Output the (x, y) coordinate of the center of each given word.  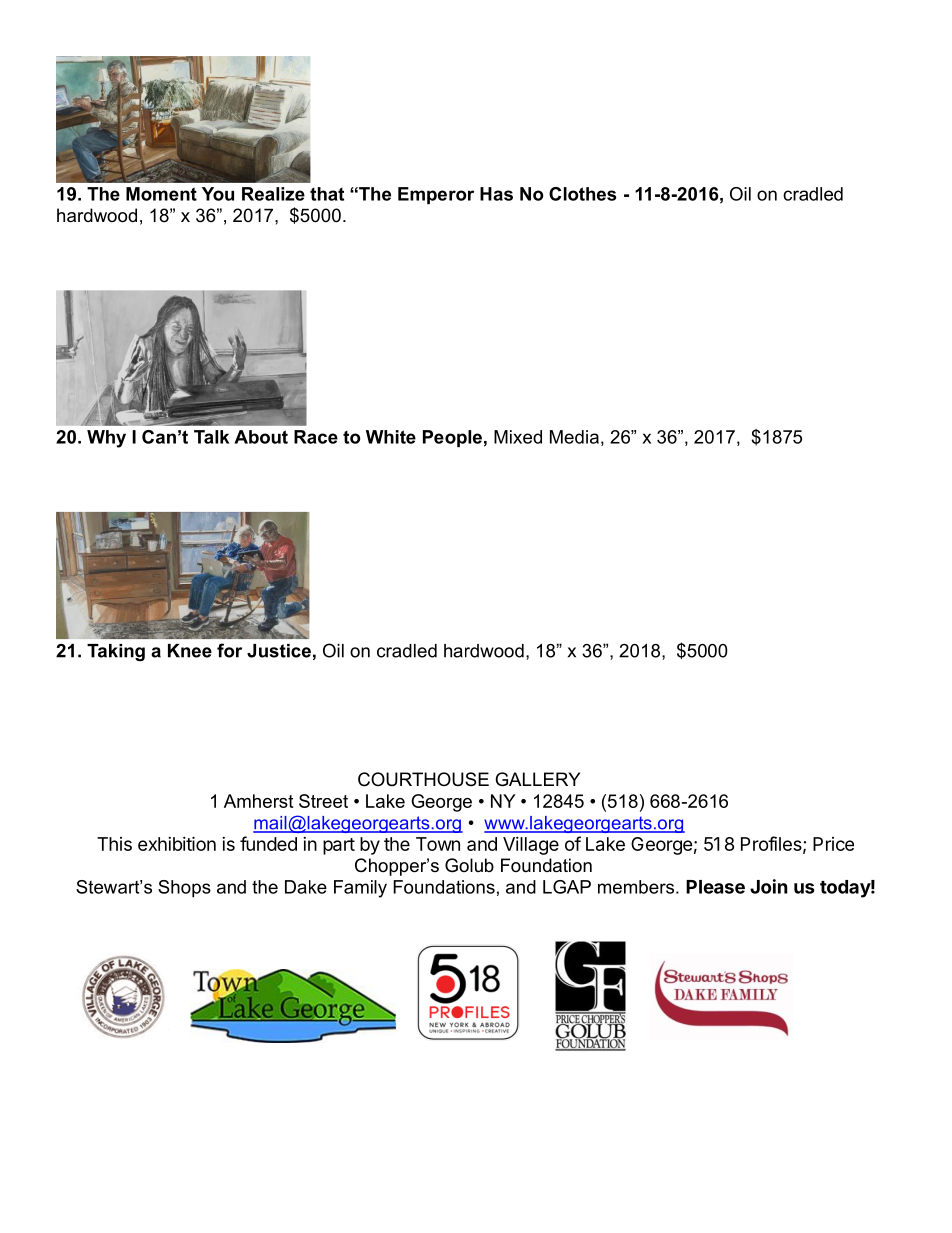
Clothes (583, 194)
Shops (184, 889)
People (452, 438)
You (218, 194)
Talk (211, 437)
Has (496, 194)
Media (574, 437)
